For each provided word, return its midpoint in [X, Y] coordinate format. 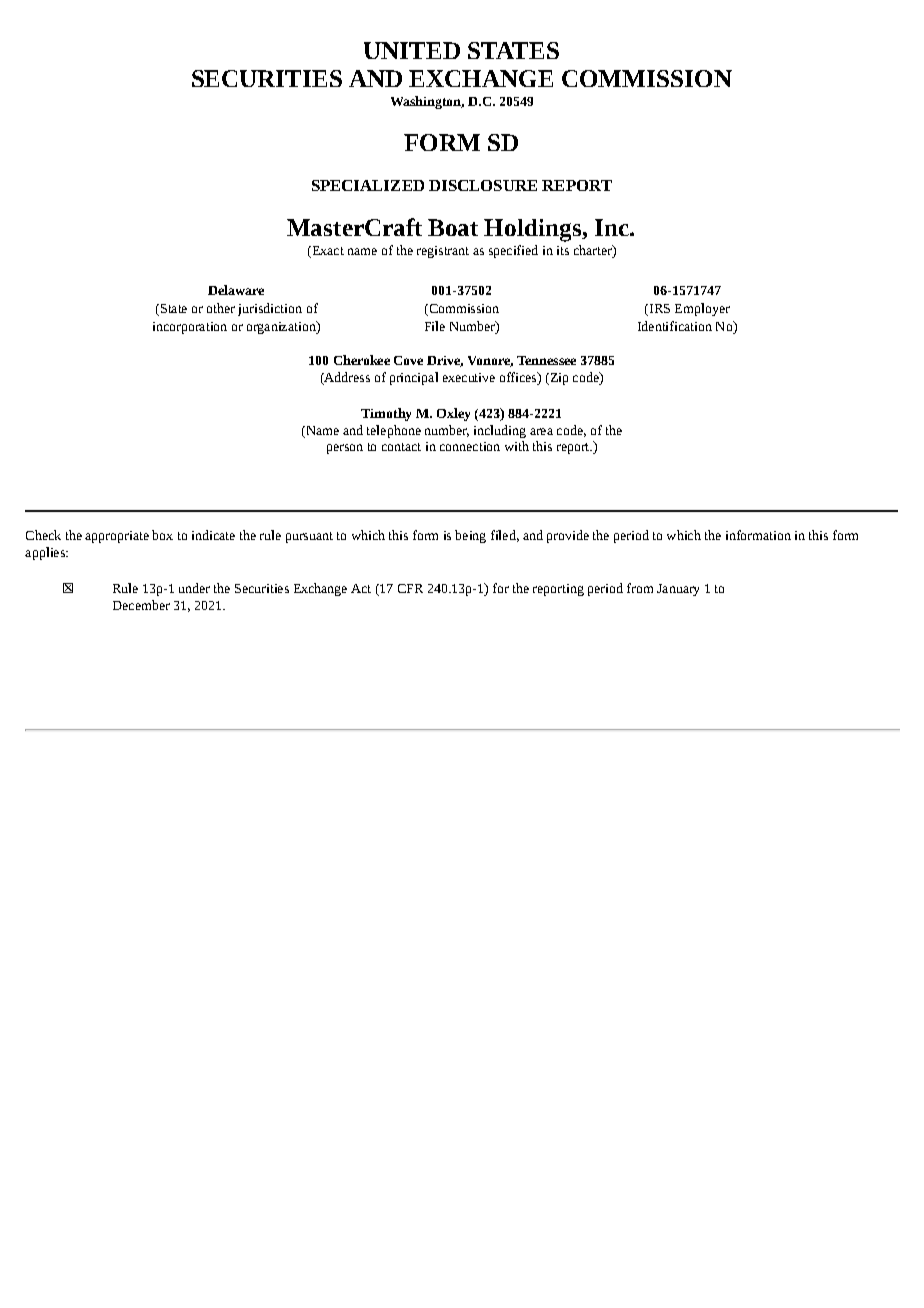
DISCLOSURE [483, 185]
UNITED [412, 50]
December [141, 605]
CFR [410, 588]
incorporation [190, 328]
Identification [675, 326]
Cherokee [362, 360]
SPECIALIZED [368, 185]
